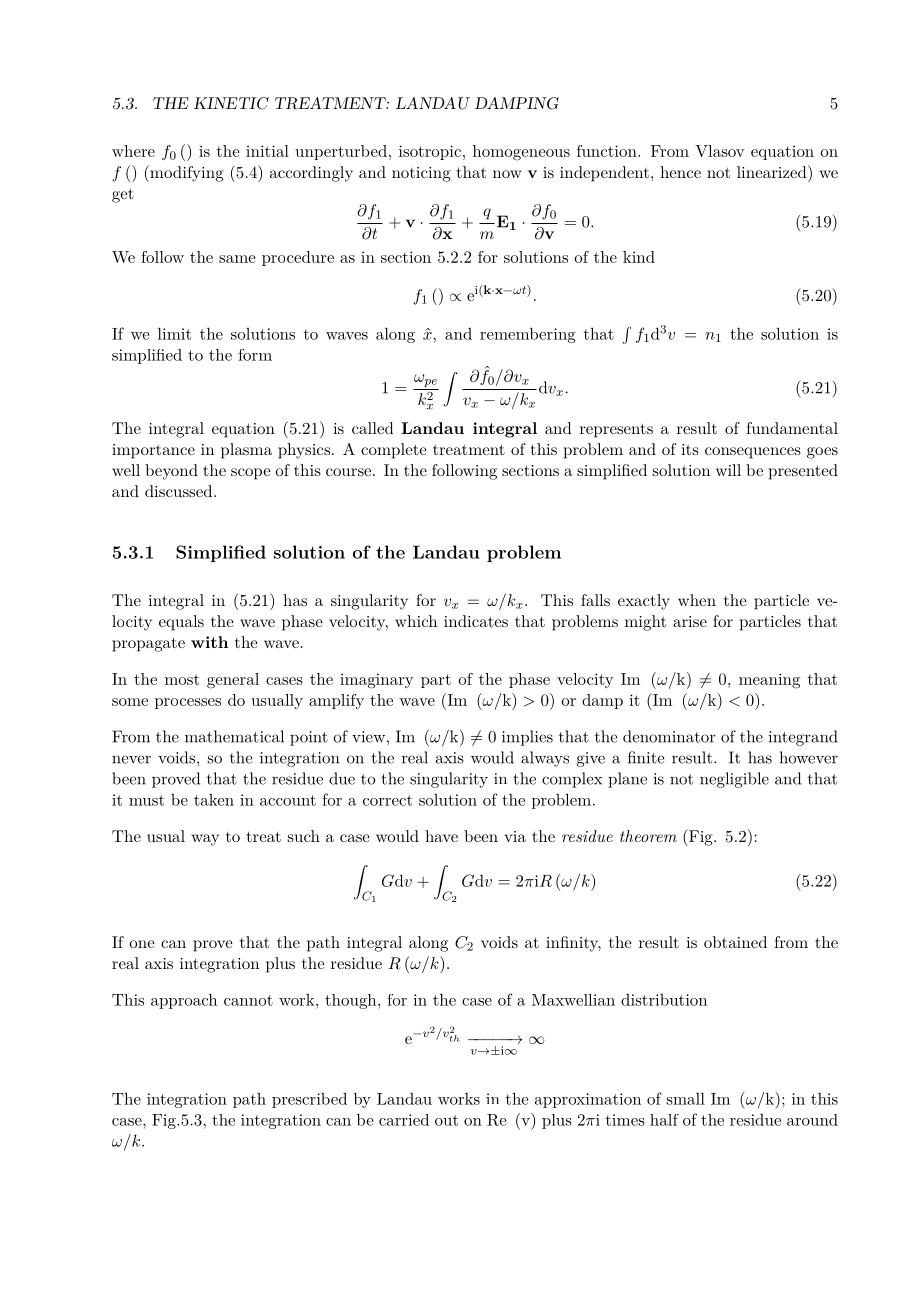 The image size is (924, 1308). I want to click on with, so click(209, 642).
